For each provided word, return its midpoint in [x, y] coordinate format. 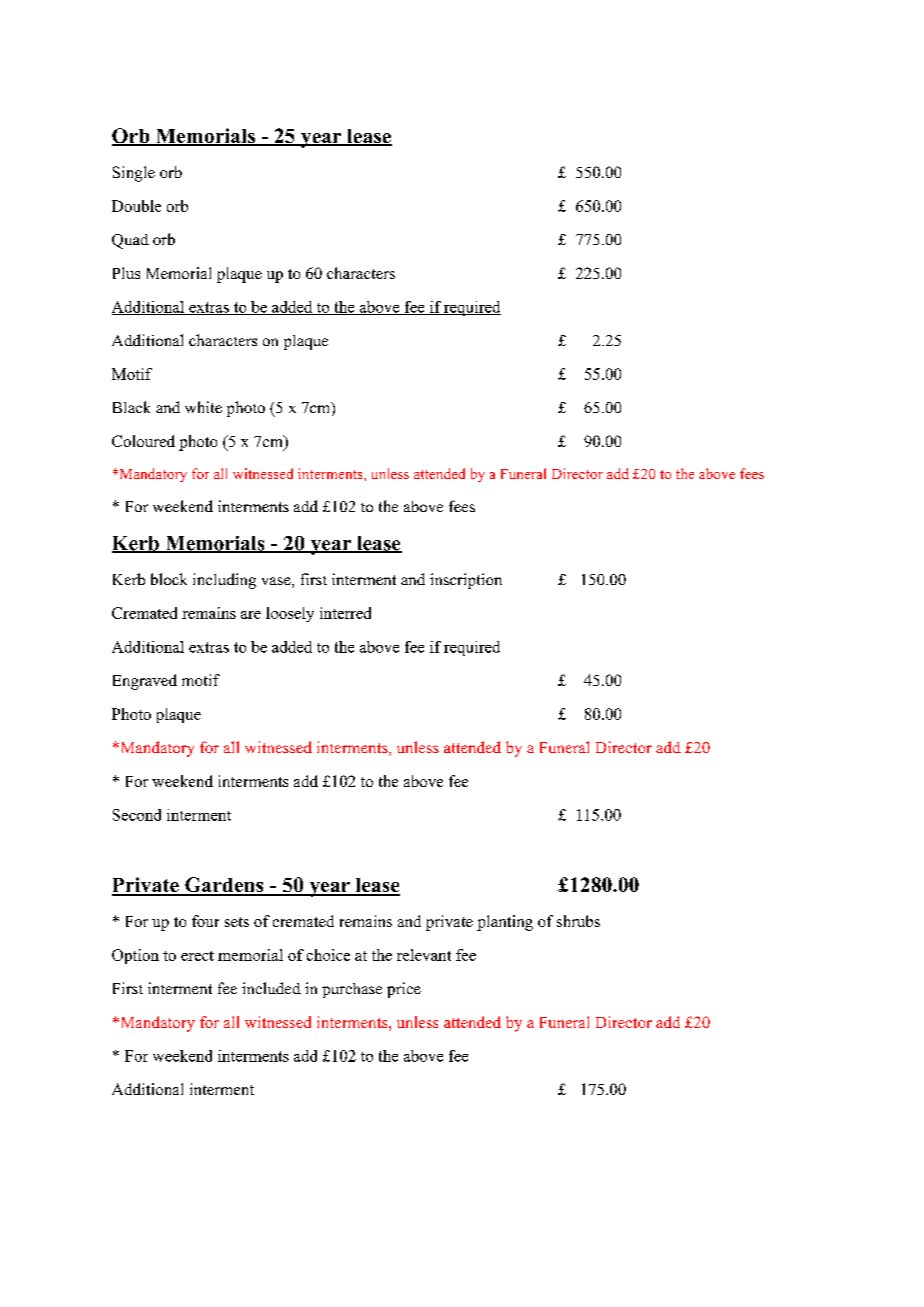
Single [134, 174]
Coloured [143, 441]
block [169, 579]
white [203, 407]
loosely [290, 614]
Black [131, 407]
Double [136, 206]
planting [505, 923]
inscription [466, 581]
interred [345, 613]
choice [328, 955]
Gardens [224, 886]
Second [137, 815]
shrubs [578, 921]
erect [197, 956]
